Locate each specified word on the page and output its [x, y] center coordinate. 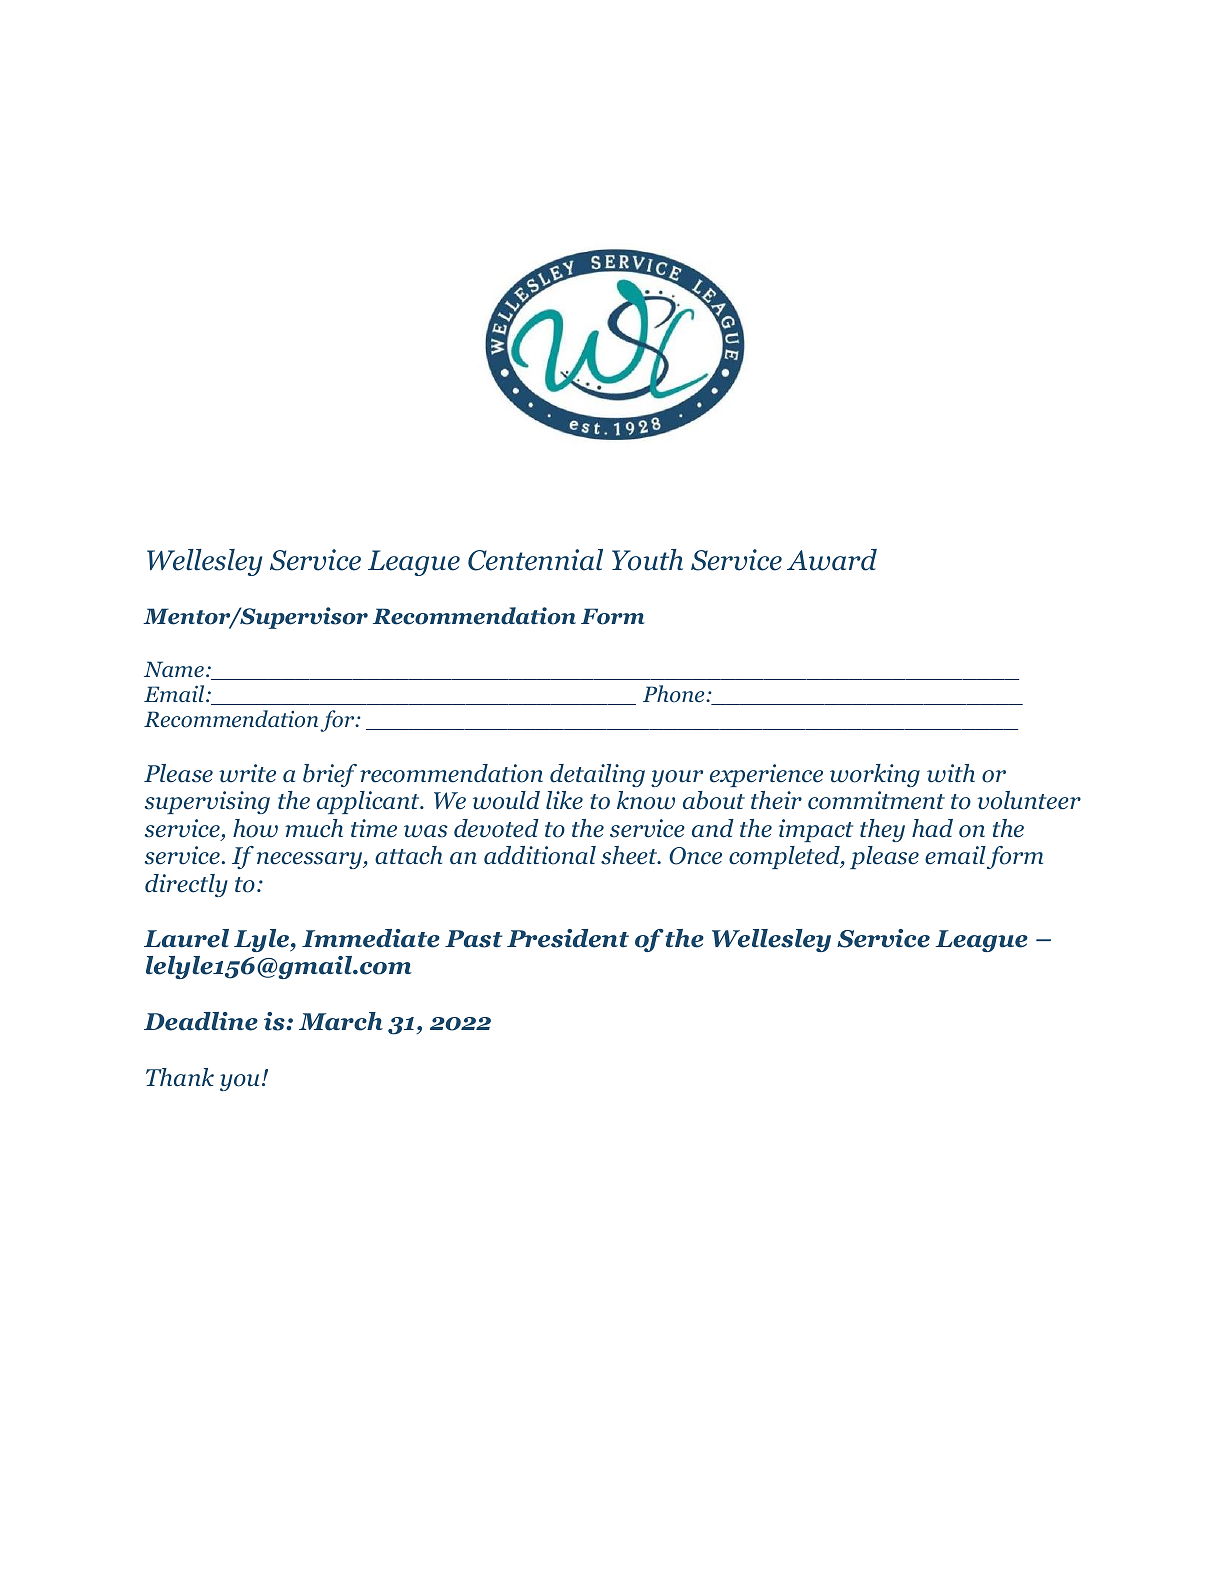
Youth [647, 560]
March [341, 1021]
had [932, 828]
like [564, 800]
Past [473, 939]
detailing [597, 775]
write [247, 773]
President [568, 938]
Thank [180, 1077]
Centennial [535, 560]
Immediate [371, 938]
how [255, 828]
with [951, 773]
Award [832, 560]
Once [695, 856]
